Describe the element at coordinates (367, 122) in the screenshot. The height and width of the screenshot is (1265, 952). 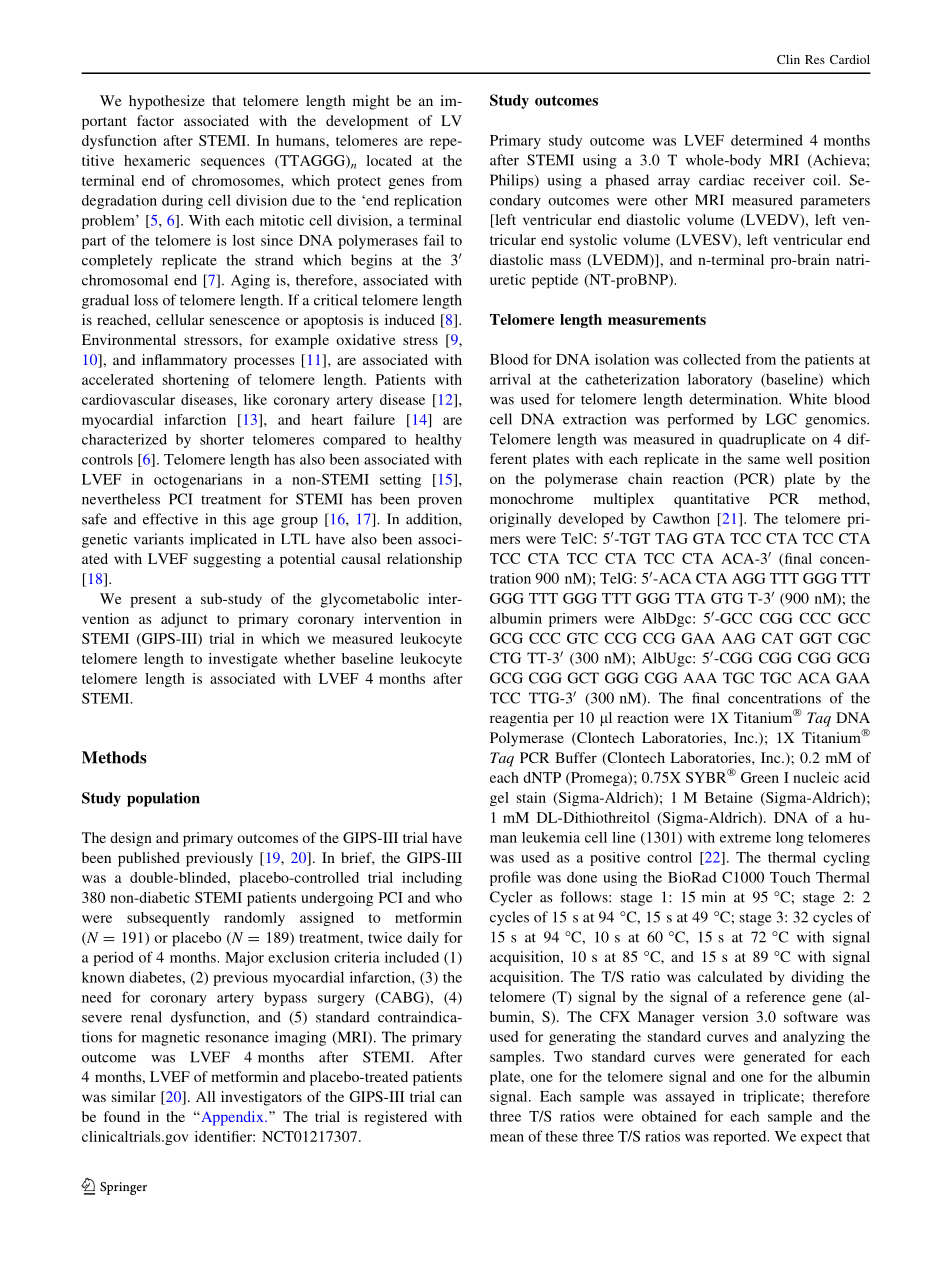
I see `development` at that location.
